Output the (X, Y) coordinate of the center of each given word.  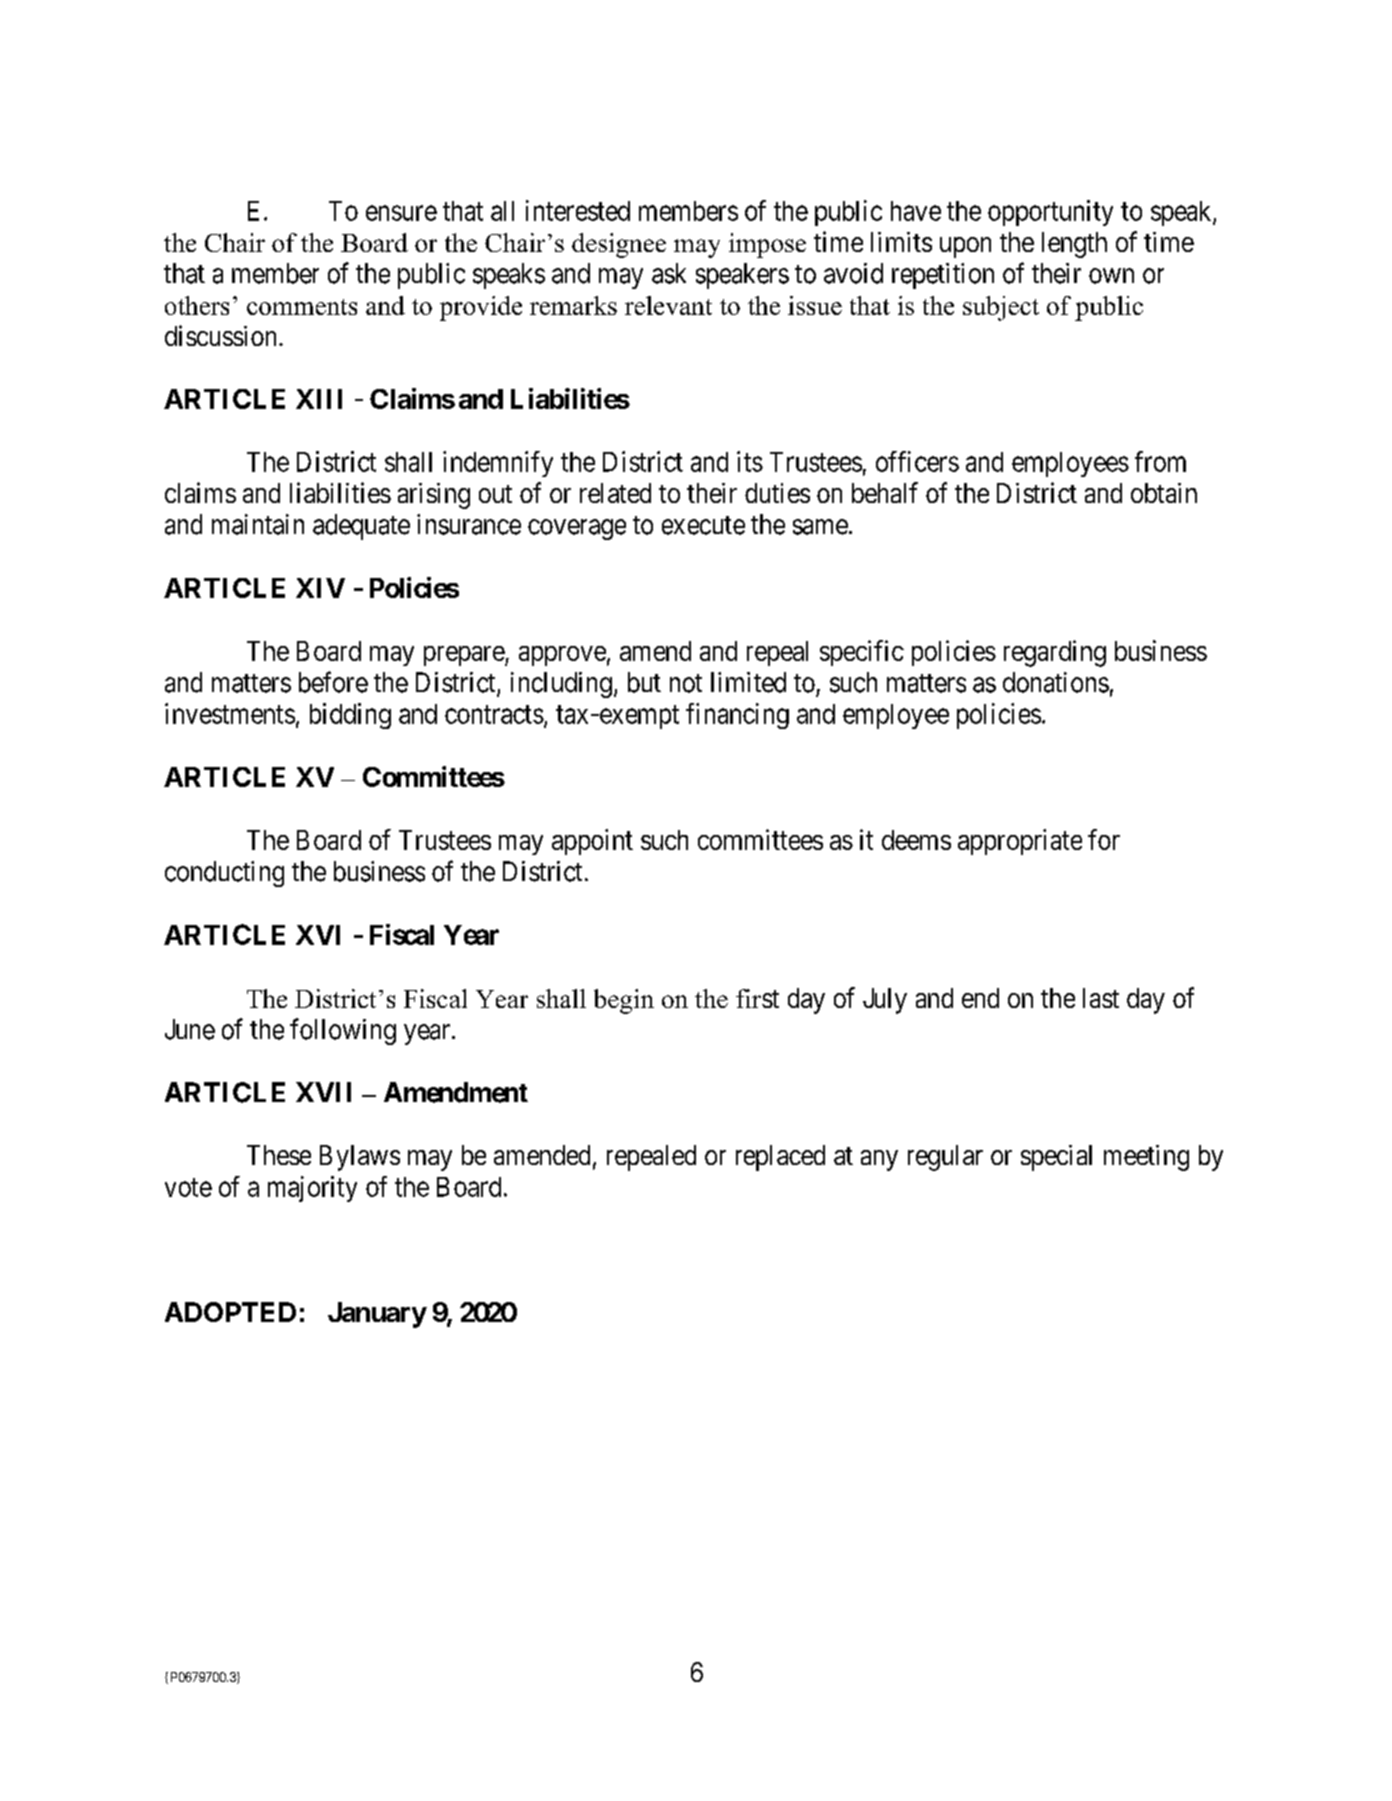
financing (737, 716)
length (1074, 245)
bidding (350, 716)
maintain (258, 524)
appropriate (1020, 842)
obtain (1164, 493)
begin (624, 1001)
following (343, 1031)
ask (669, 273)
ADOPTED (230, 1312)
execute (703, 525)
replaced (780, 1158)
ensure (401, 213)
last (1101, 998)
